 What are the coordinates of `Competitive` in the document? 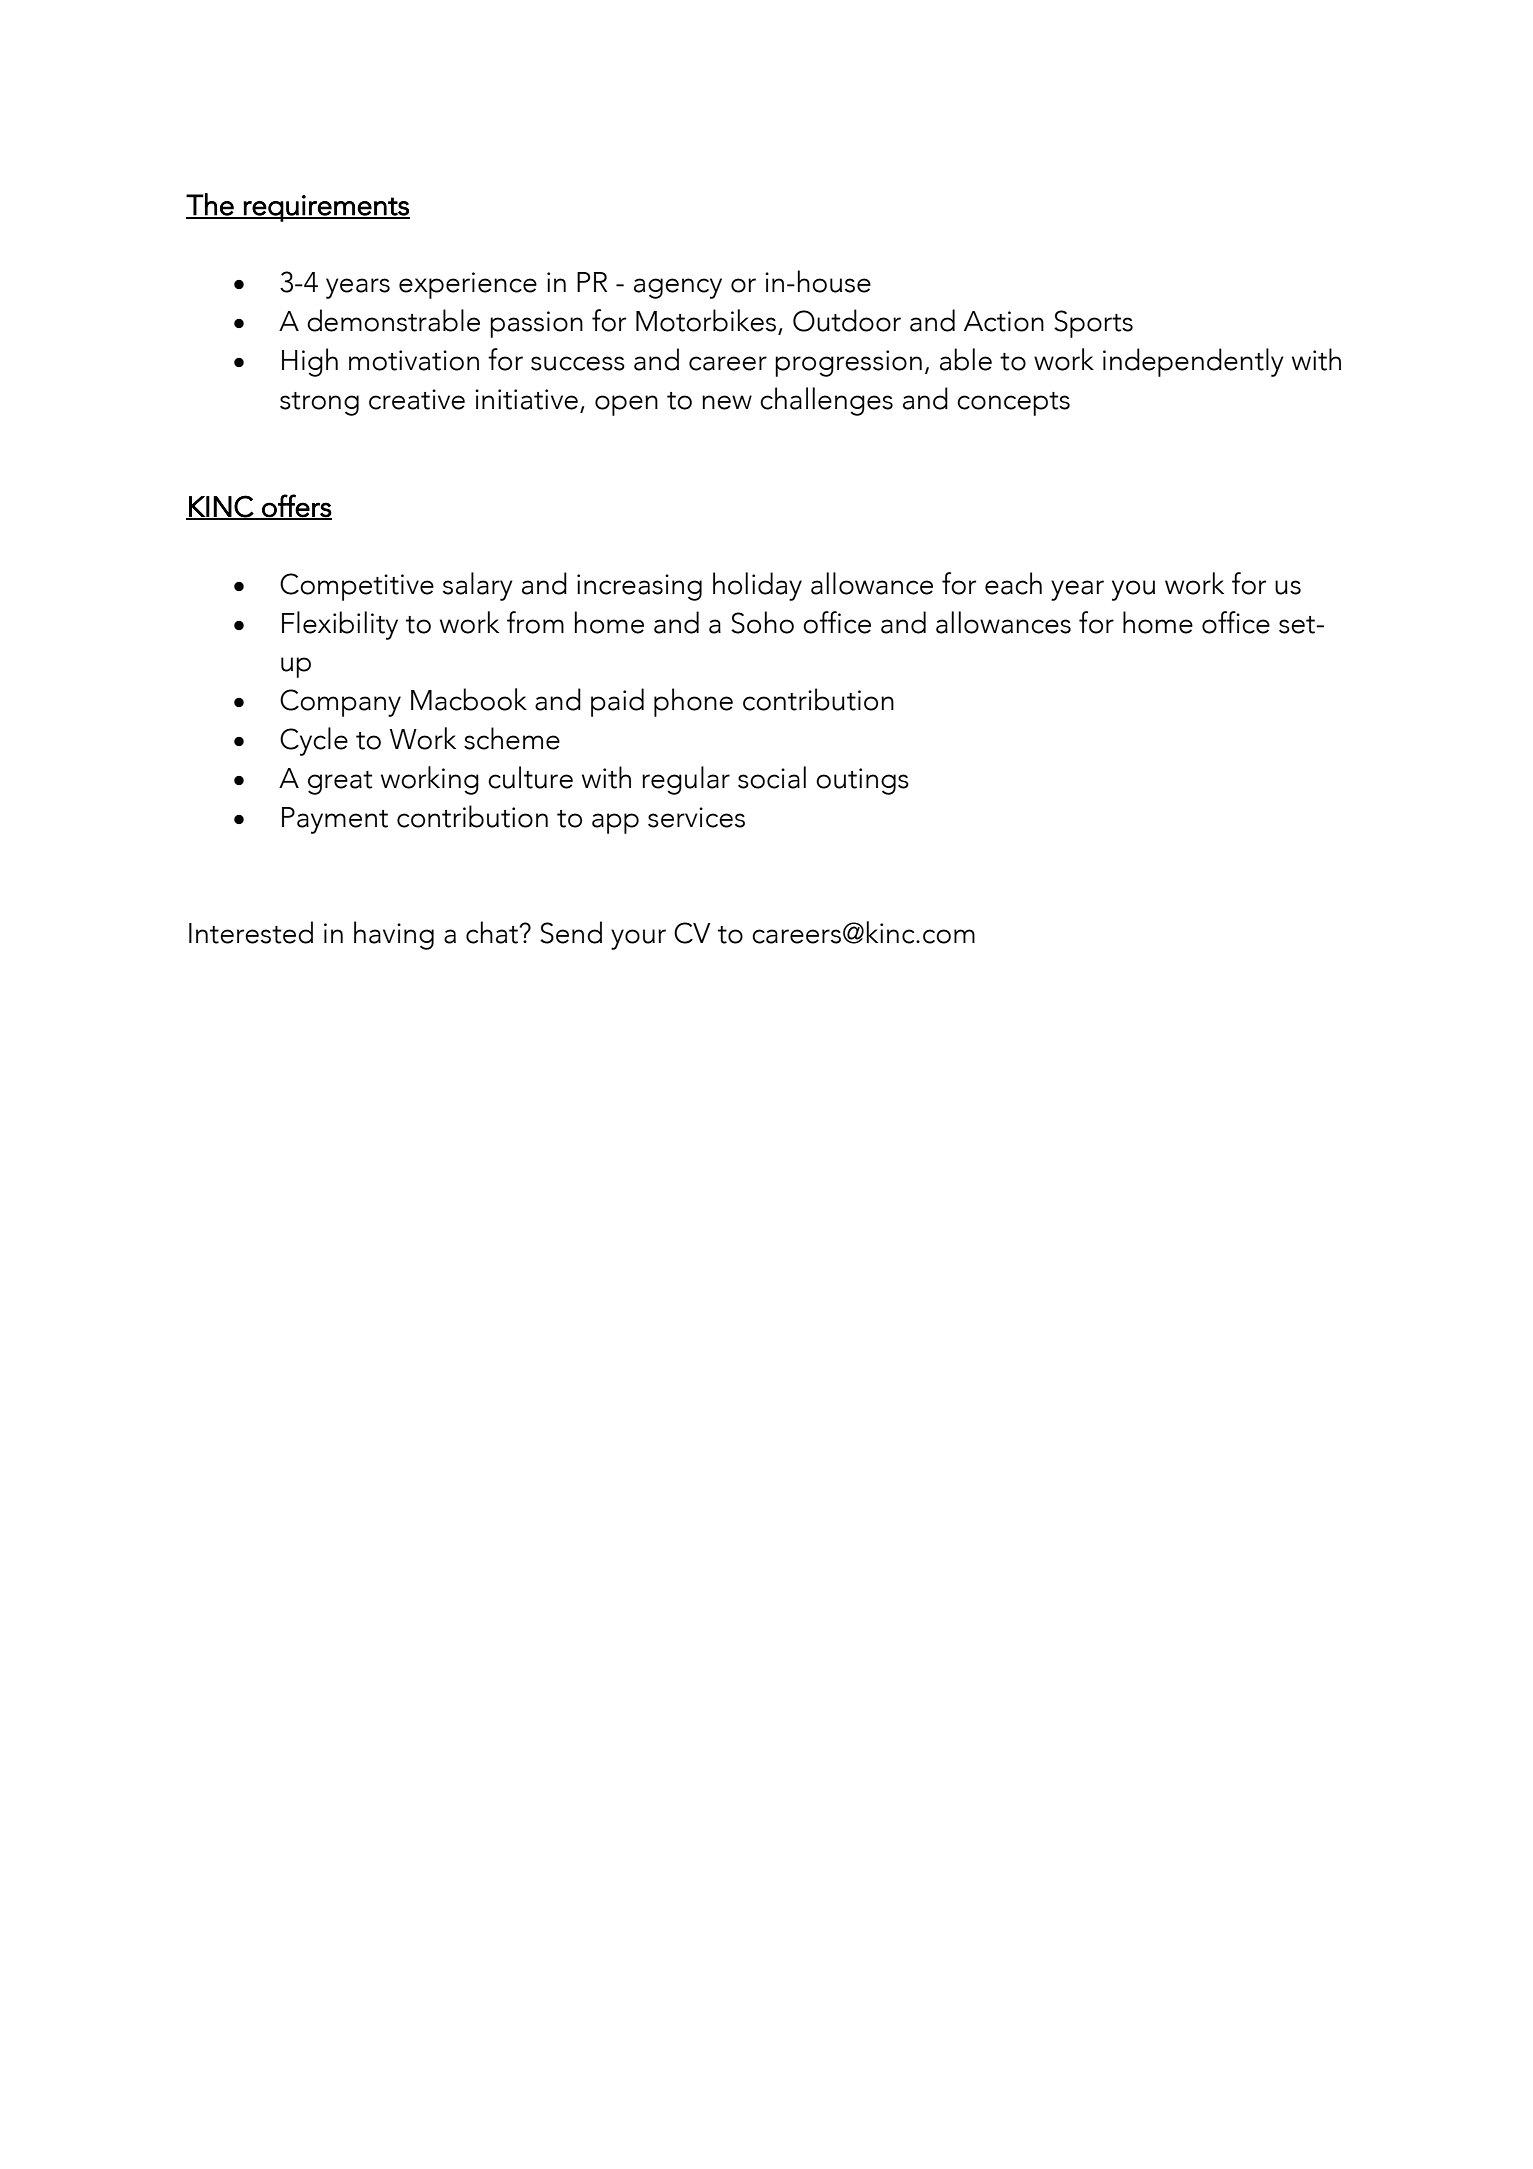 It's located at (357, 587).
